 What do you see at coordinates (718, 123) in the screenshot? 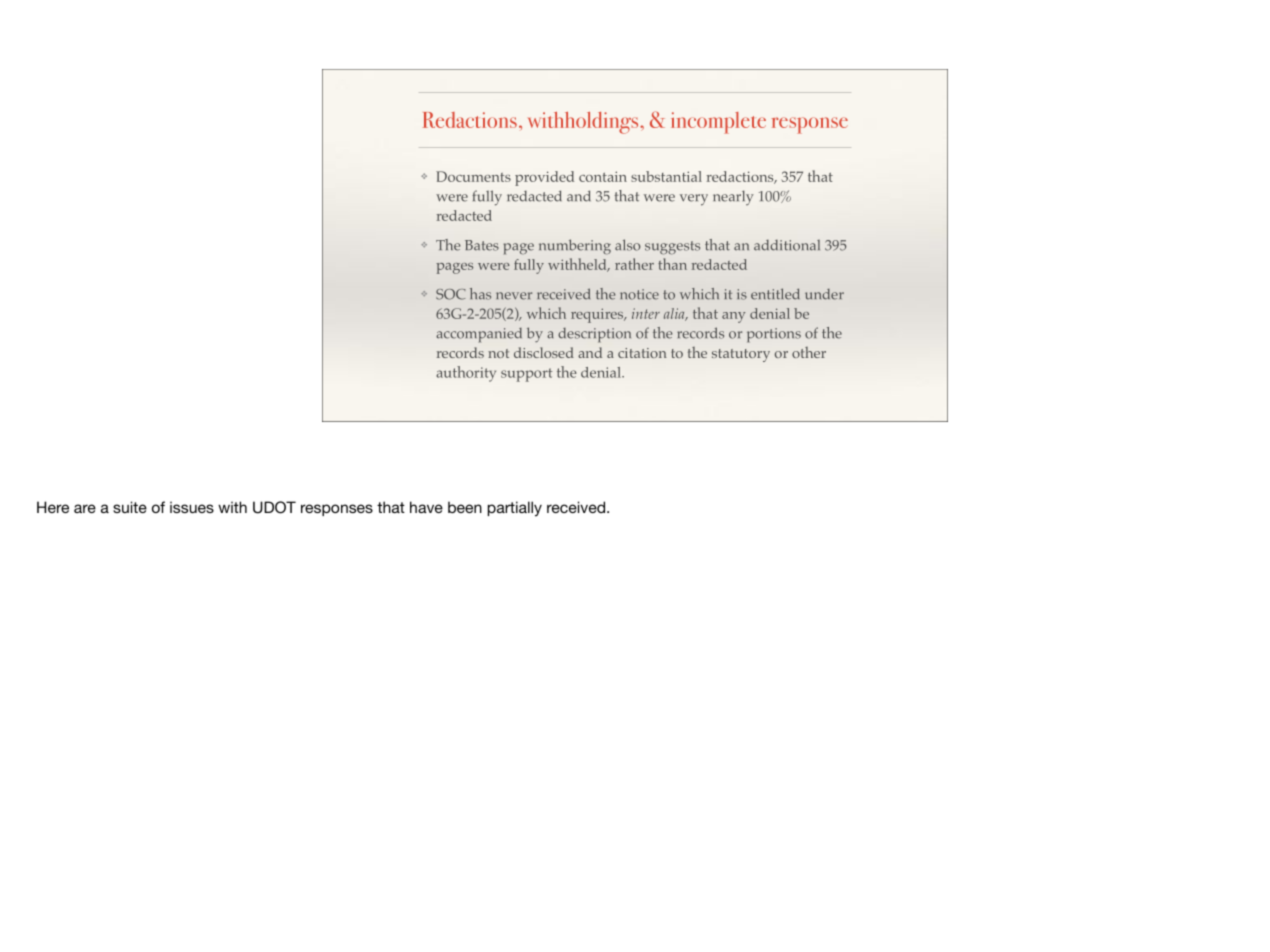
I see `incomplete` at bounding box center [718, 123].
